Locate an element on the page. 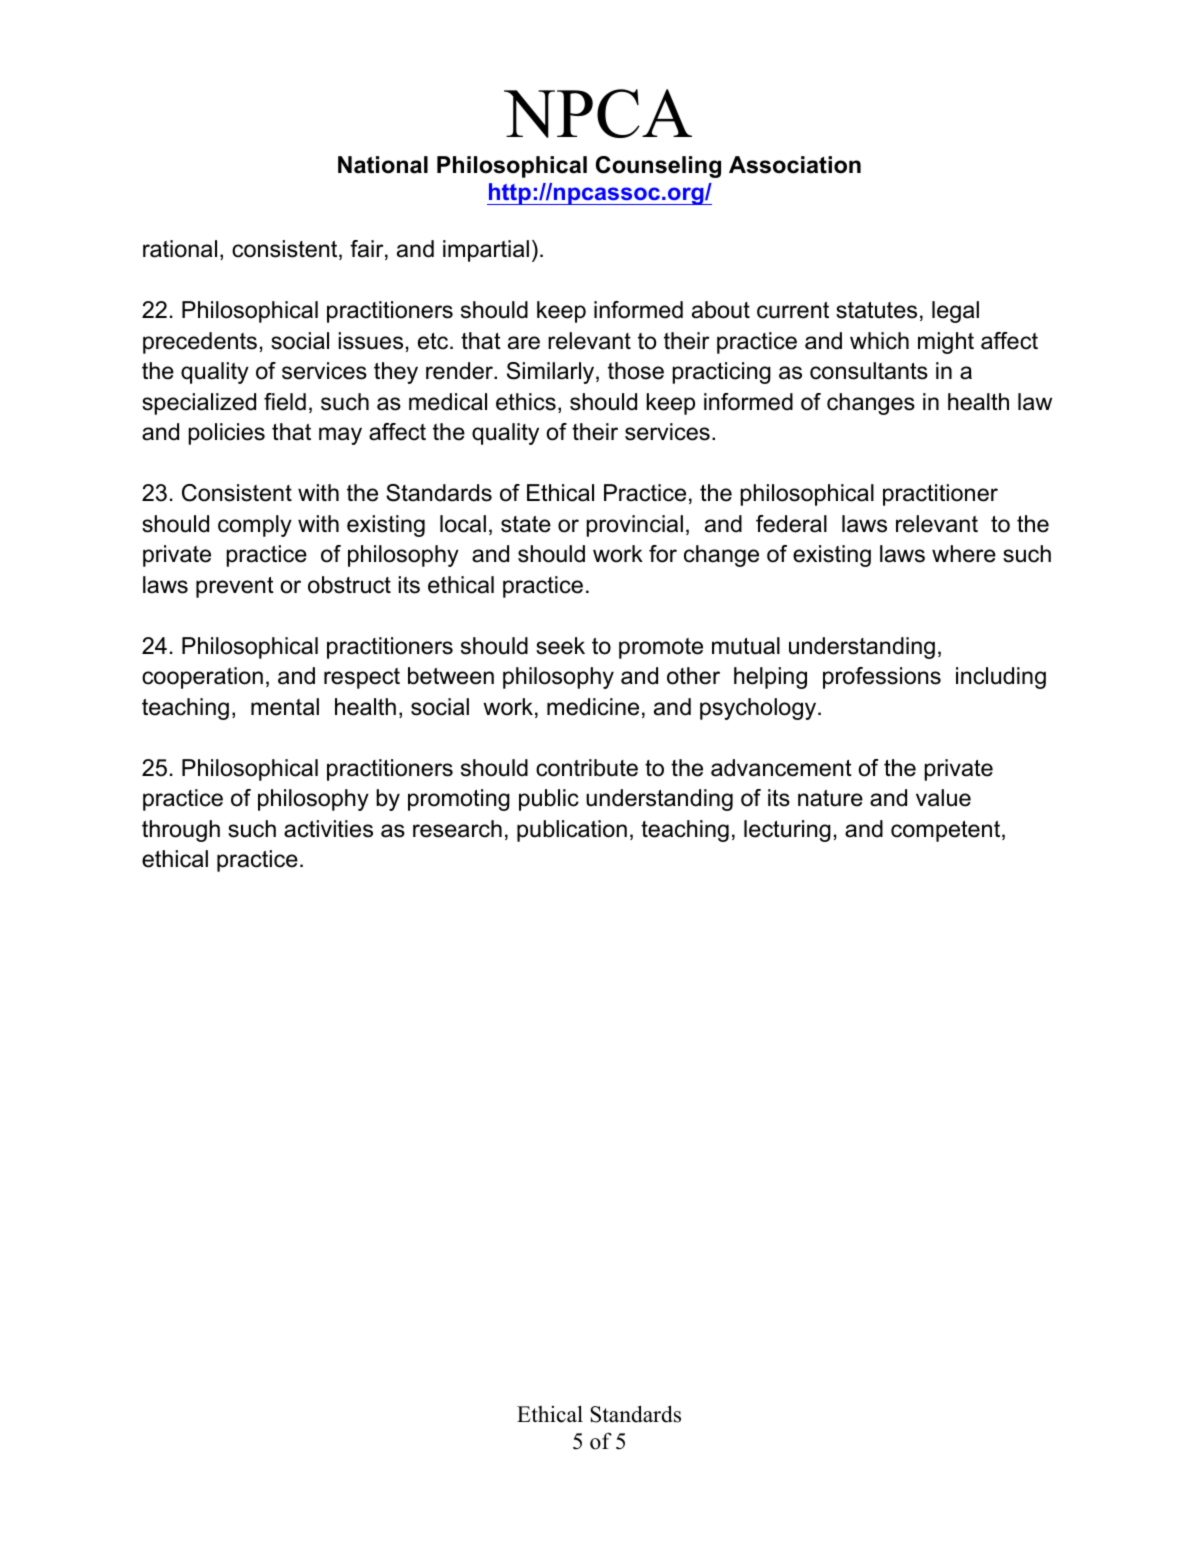 This document has width=1197, height=1549. consultants is located at coordinates (869, 371).
